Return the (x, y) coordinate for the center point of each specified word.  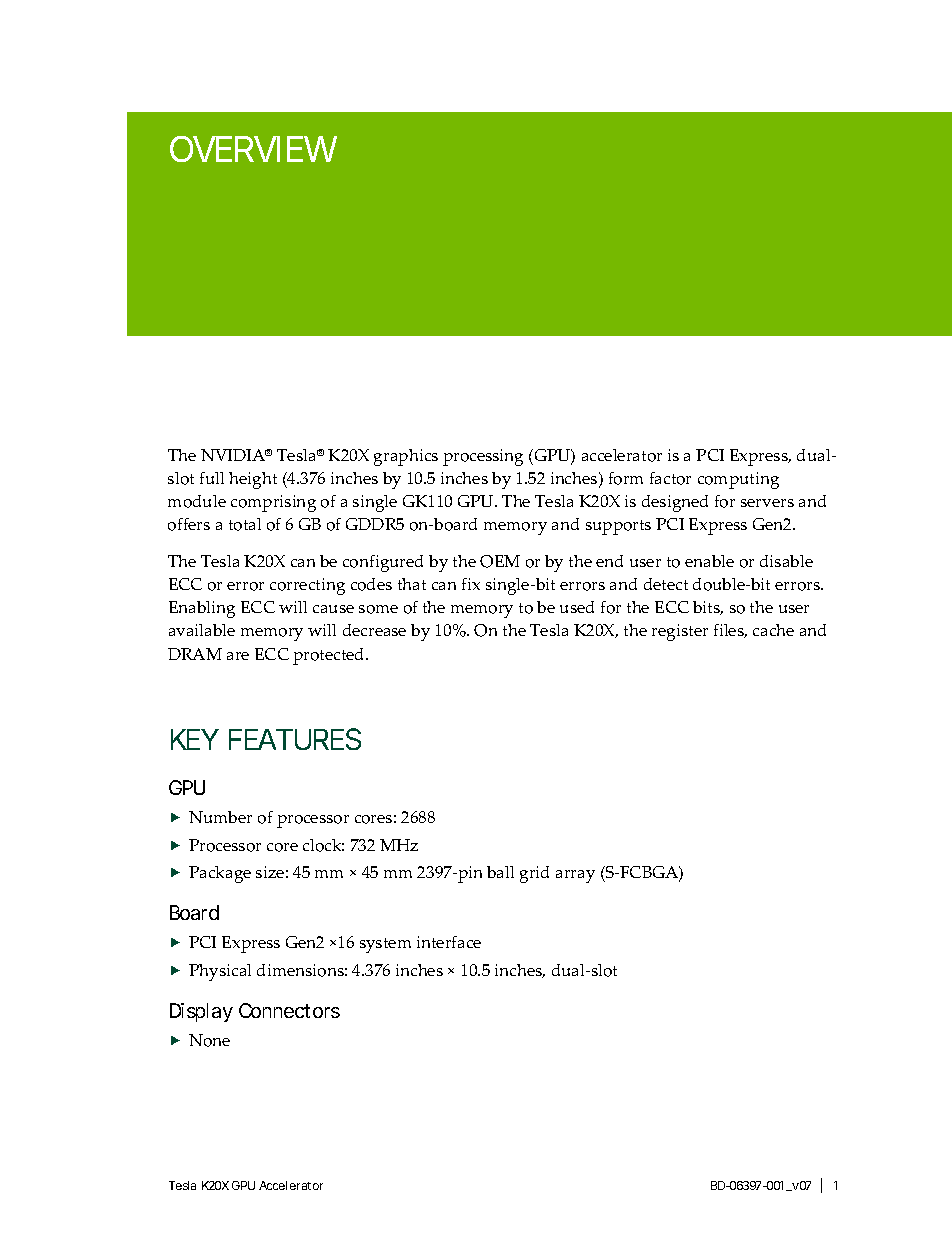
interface (449, 942)
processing (483, 457)
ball (500, 872)
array (575, 876)
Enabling (202, 609)
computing (738, 480)
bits (708, 608)
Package (220, 874)
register (680, 632)
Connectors (289, 1010)
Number (220, 817)
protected (330, 656)
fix (471, 584)
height (253, 480)
